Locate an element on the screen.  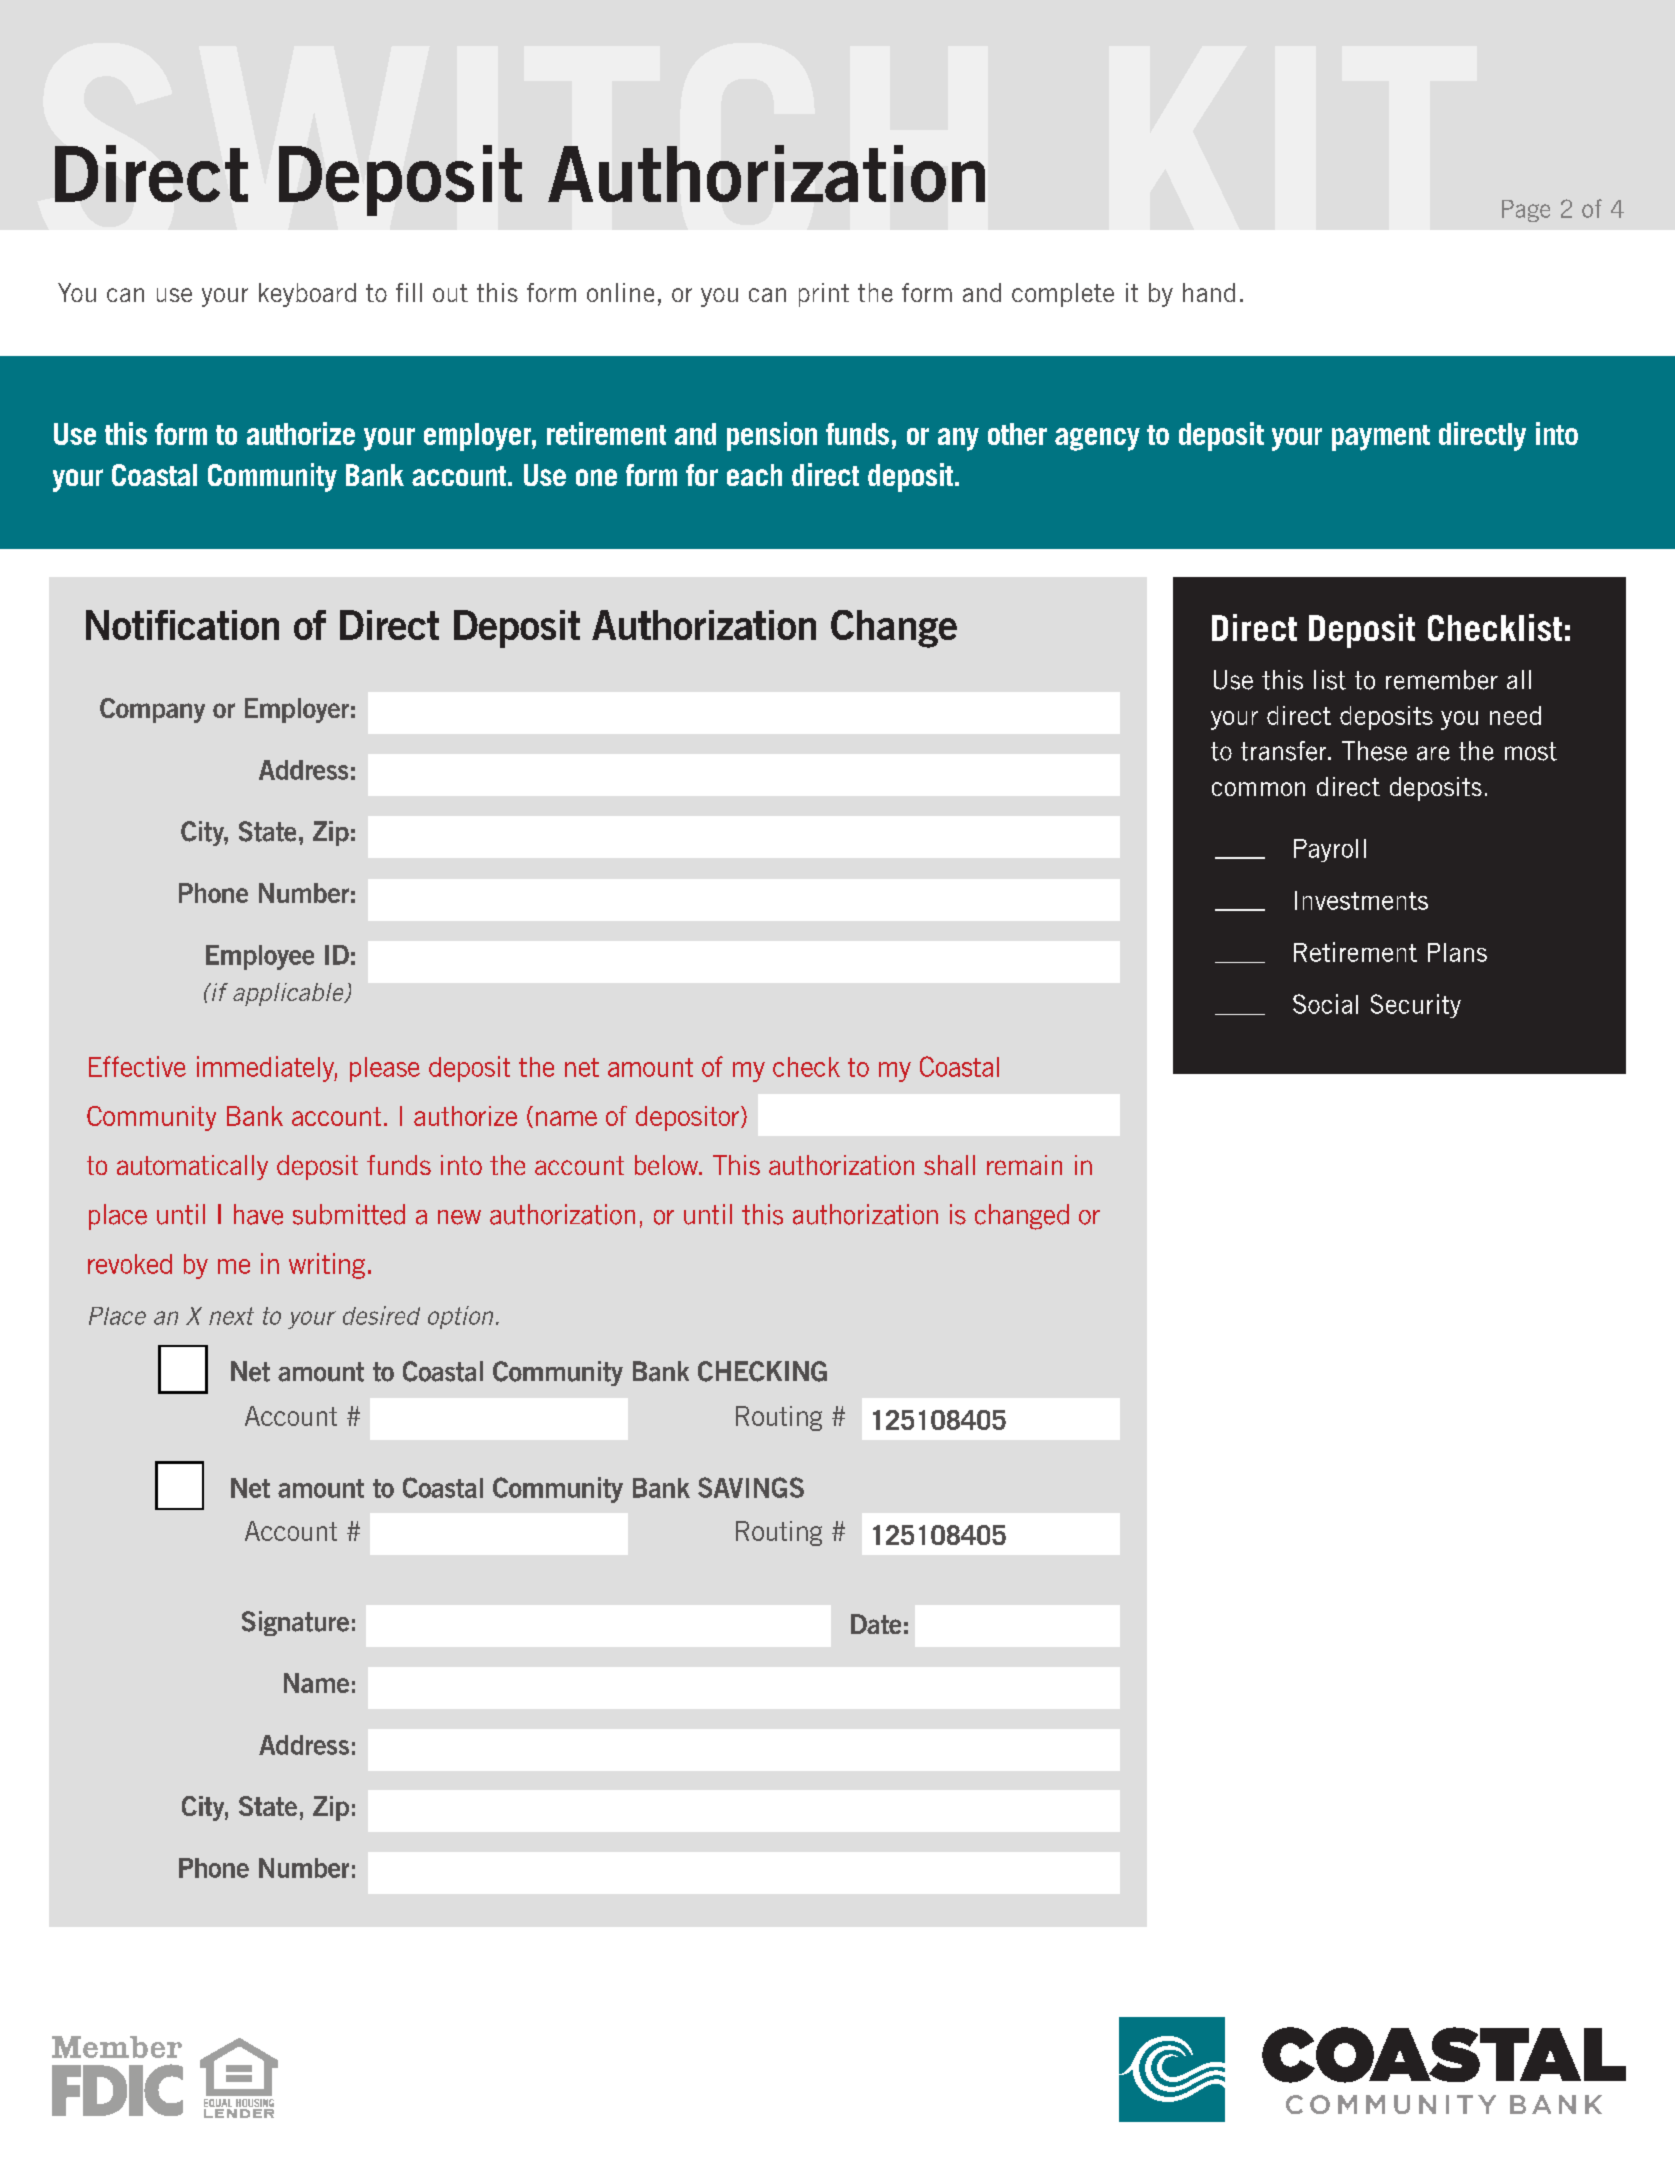
keyboard is located at coordinates (307, 295).
